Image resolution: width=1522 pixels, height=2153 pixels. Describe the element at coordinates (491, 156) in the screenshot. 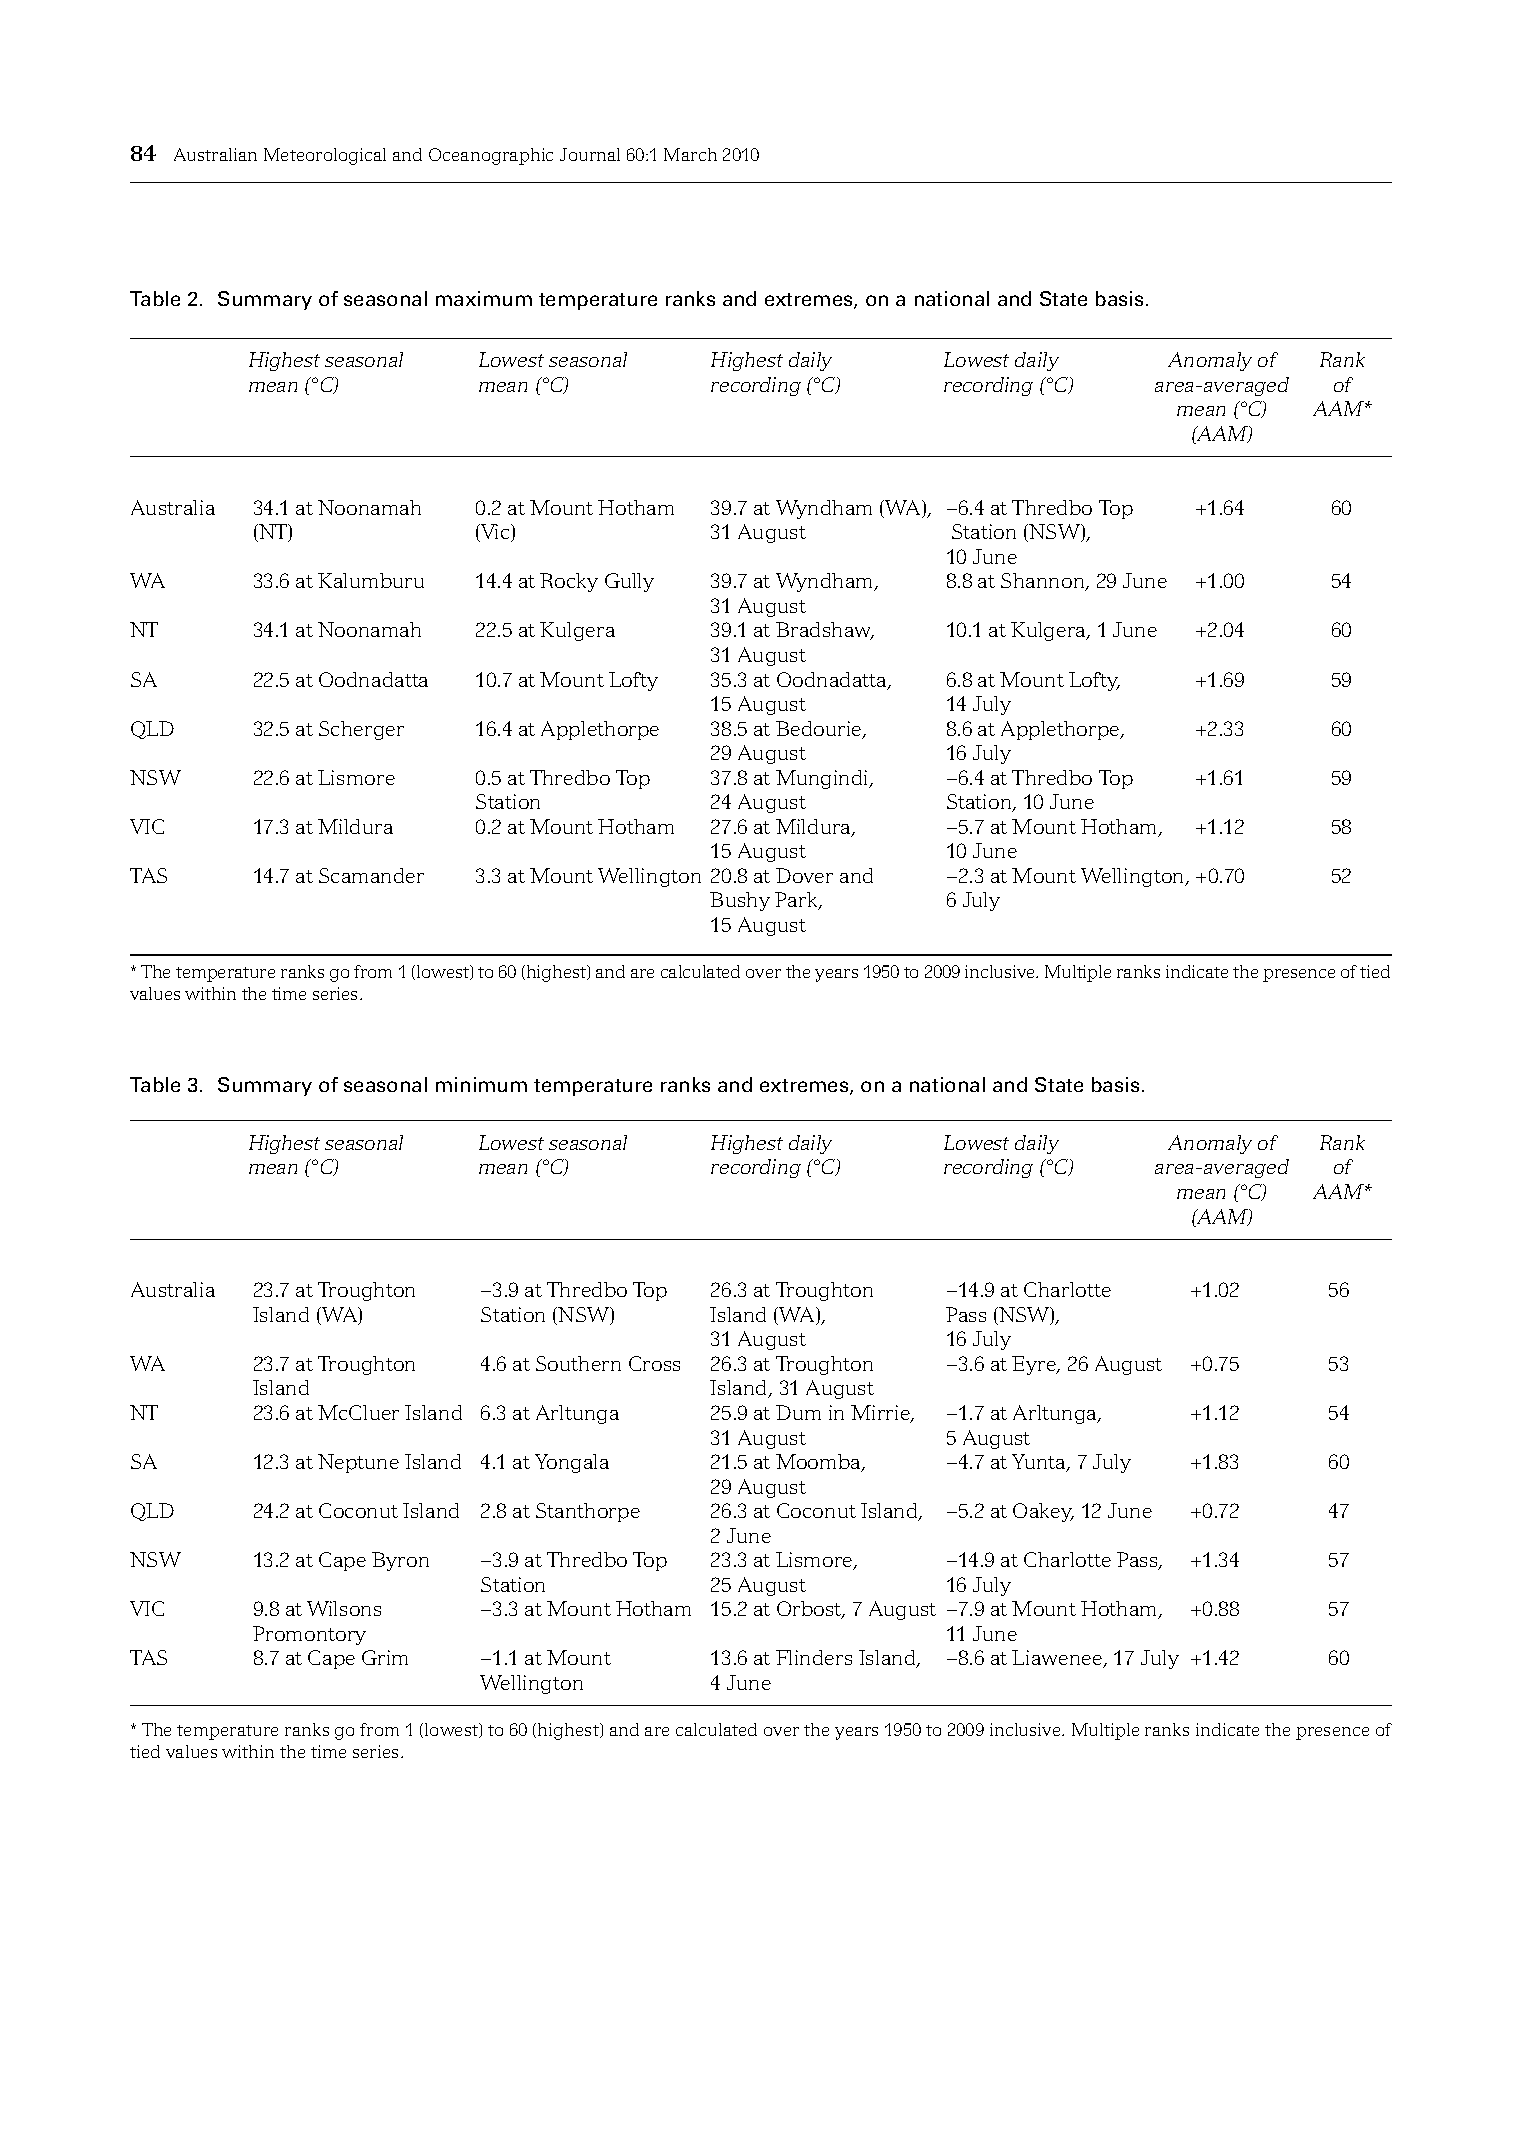

I see `Oceanographic` at that location.
